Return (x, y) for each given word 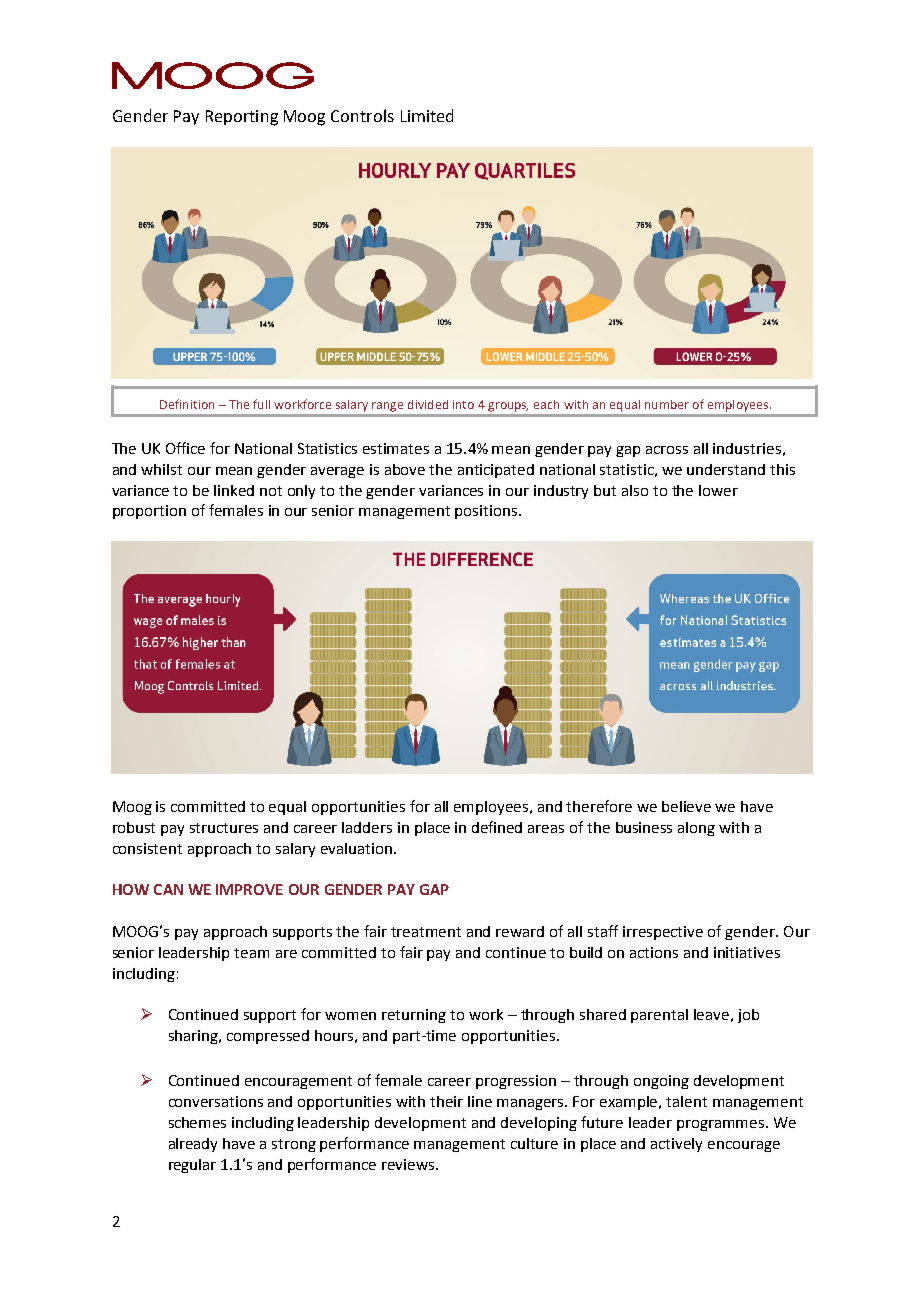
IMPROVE (249, 889)
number (667, 404)
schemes (197, 1122)
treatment (426, 932)
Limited (427, 115)
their (446, 1101)
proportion (149, 512)
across (667, 450)
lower (718, 490)
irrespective (663, 933)
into (463, 404)
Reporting (242, 118)
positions (487, 512)
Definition (187, 404)
